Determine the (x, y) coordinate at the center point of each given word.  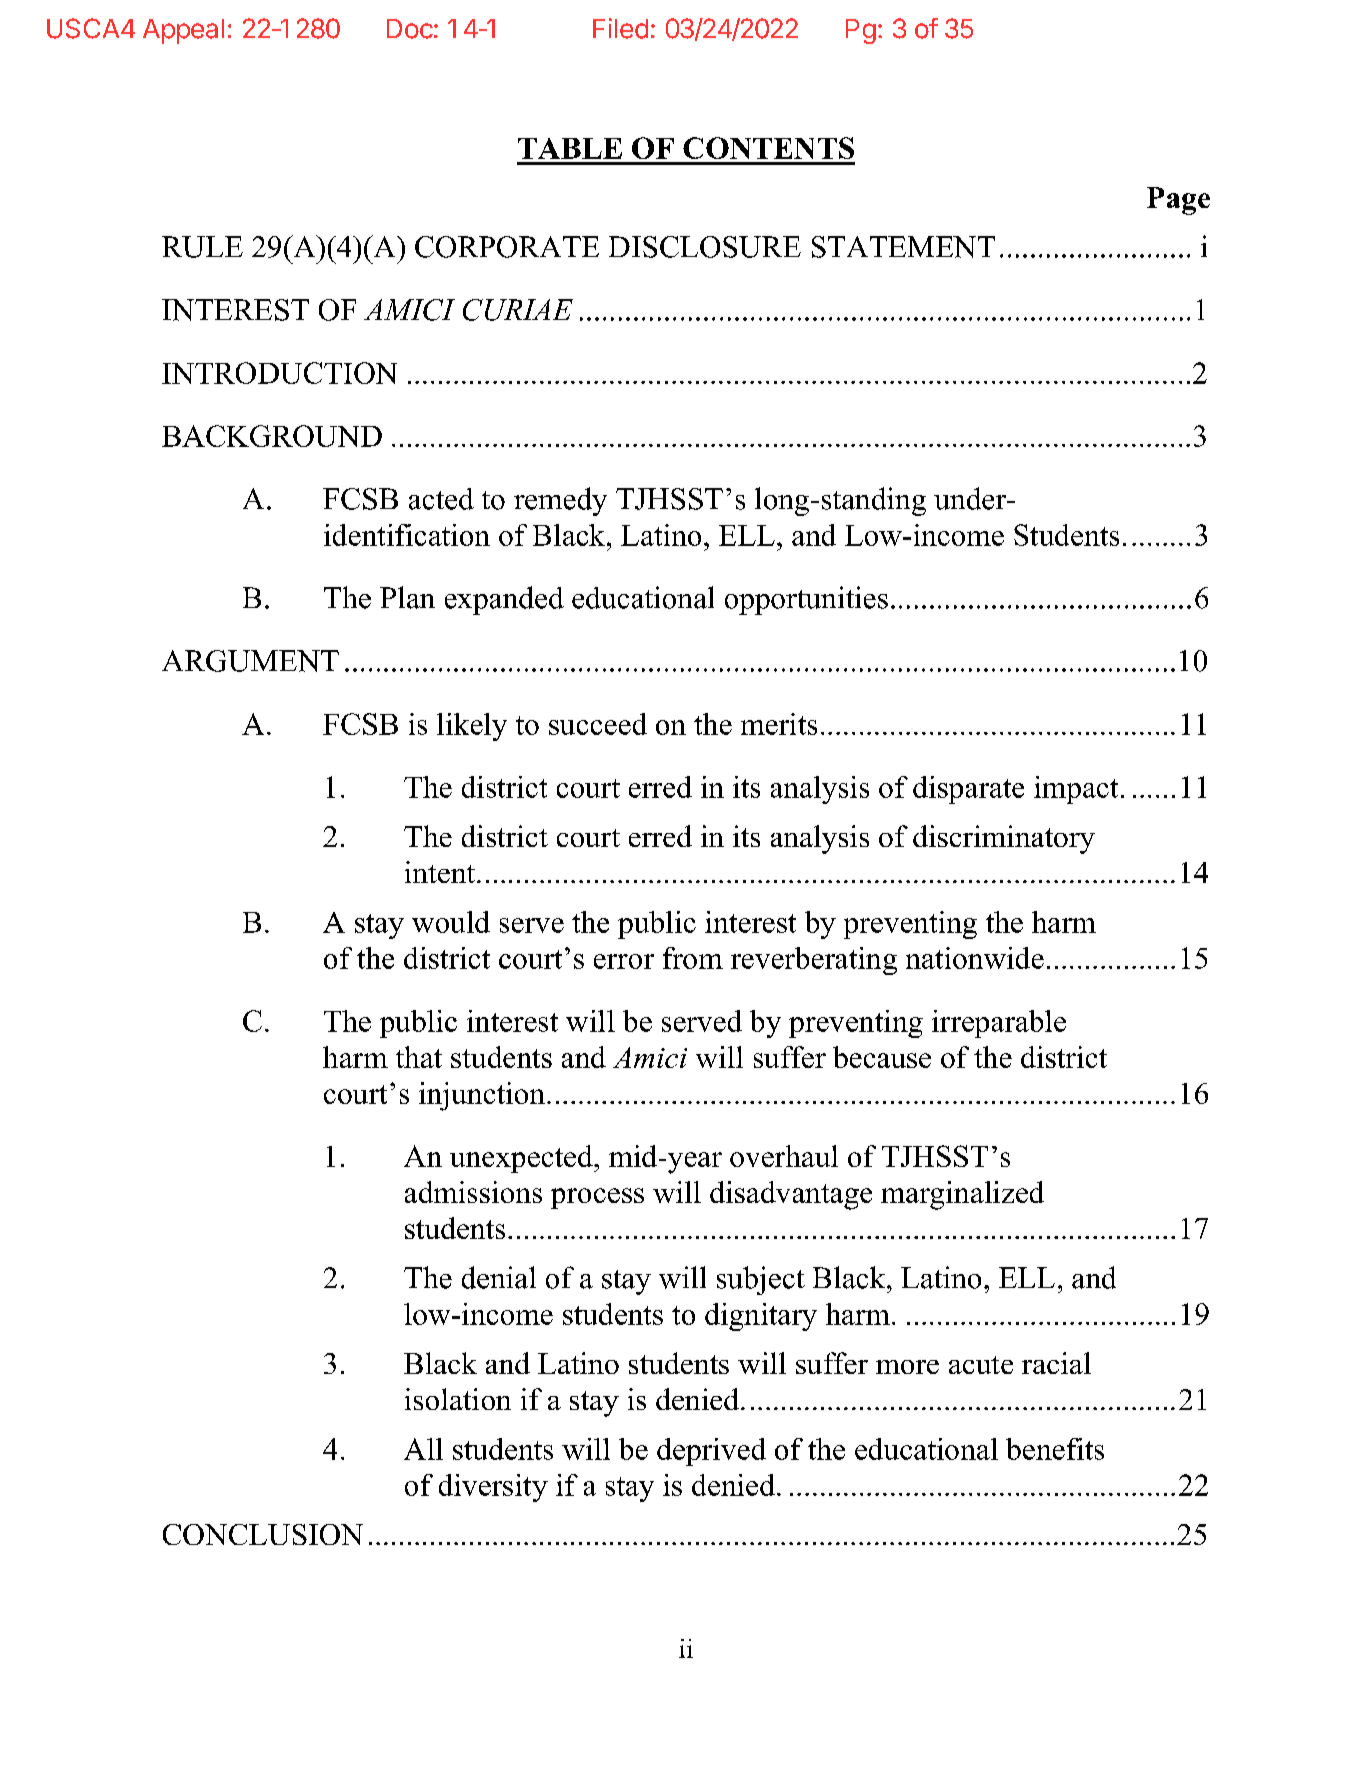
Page (1178, 201)
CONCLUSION (263, 1534)
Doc (410, 29)
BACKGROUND (272, 436)
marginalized (962, 1195)
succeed (598, 724)
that (419, 1057)
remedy (560, 501)
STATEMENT (903, 247)
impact (1076, 790)
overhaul (784, 1156)
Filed (620, 28)
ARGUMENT (250, 661)
